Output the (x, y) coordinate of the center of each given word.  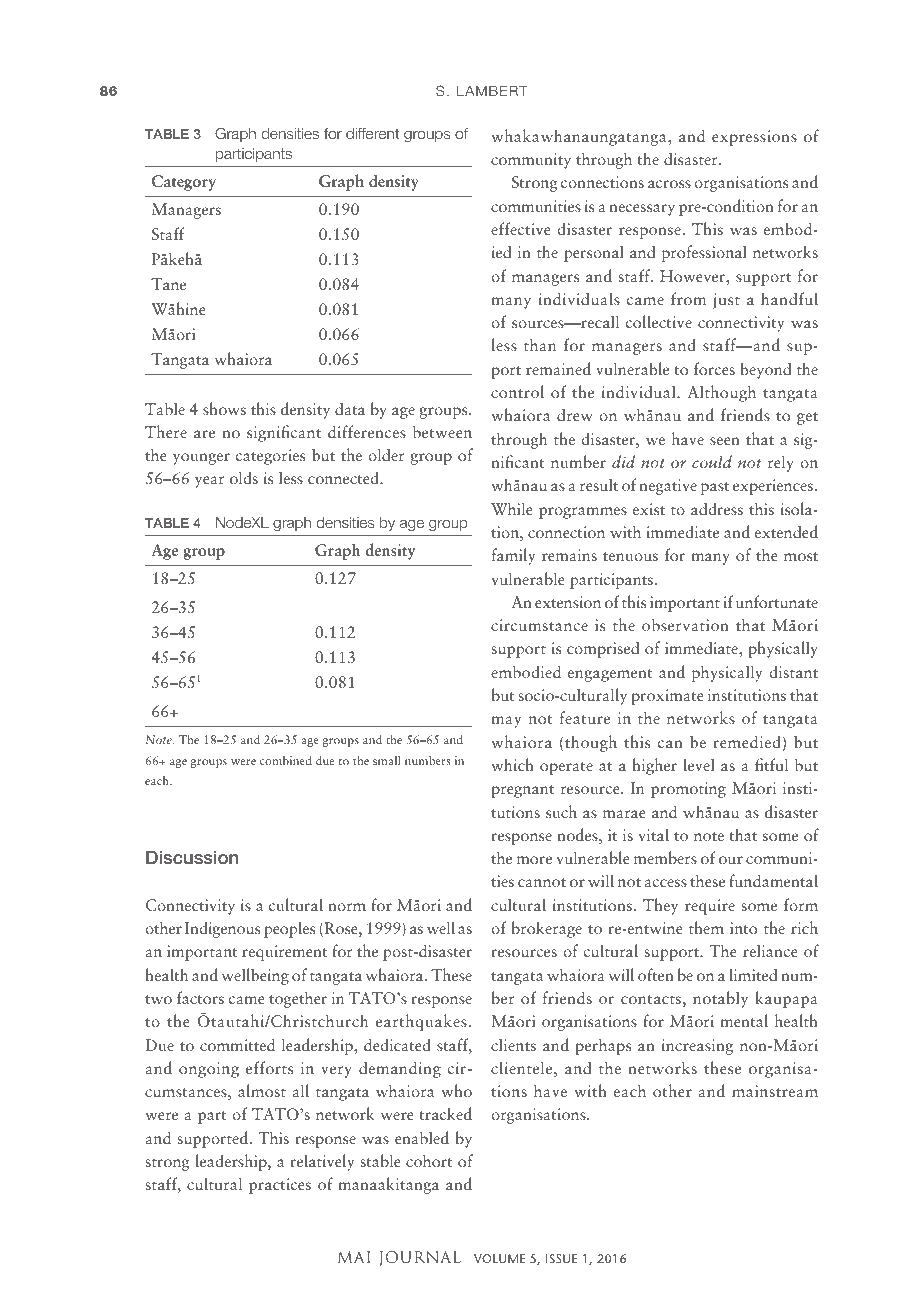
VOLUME (499, 1258)
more (534, 860)
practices (280, 1186)
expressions (754, 138)
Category (184, 183)
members (665, 857)
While (512, 508)
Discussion (192, 857)
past (715, 488)
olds (244, 477)
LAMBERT (492, 91)
